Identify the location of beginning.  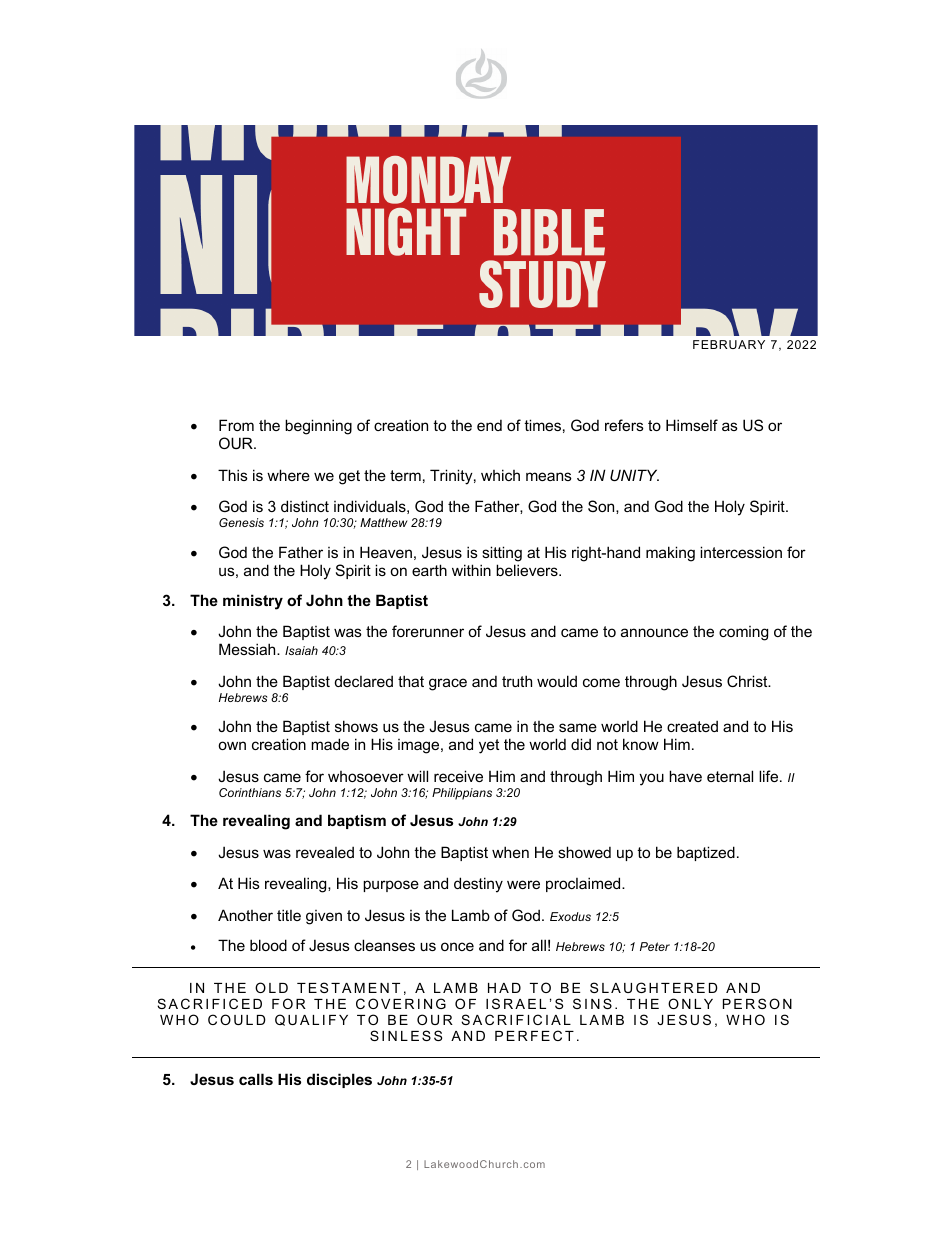
(318, 427).
